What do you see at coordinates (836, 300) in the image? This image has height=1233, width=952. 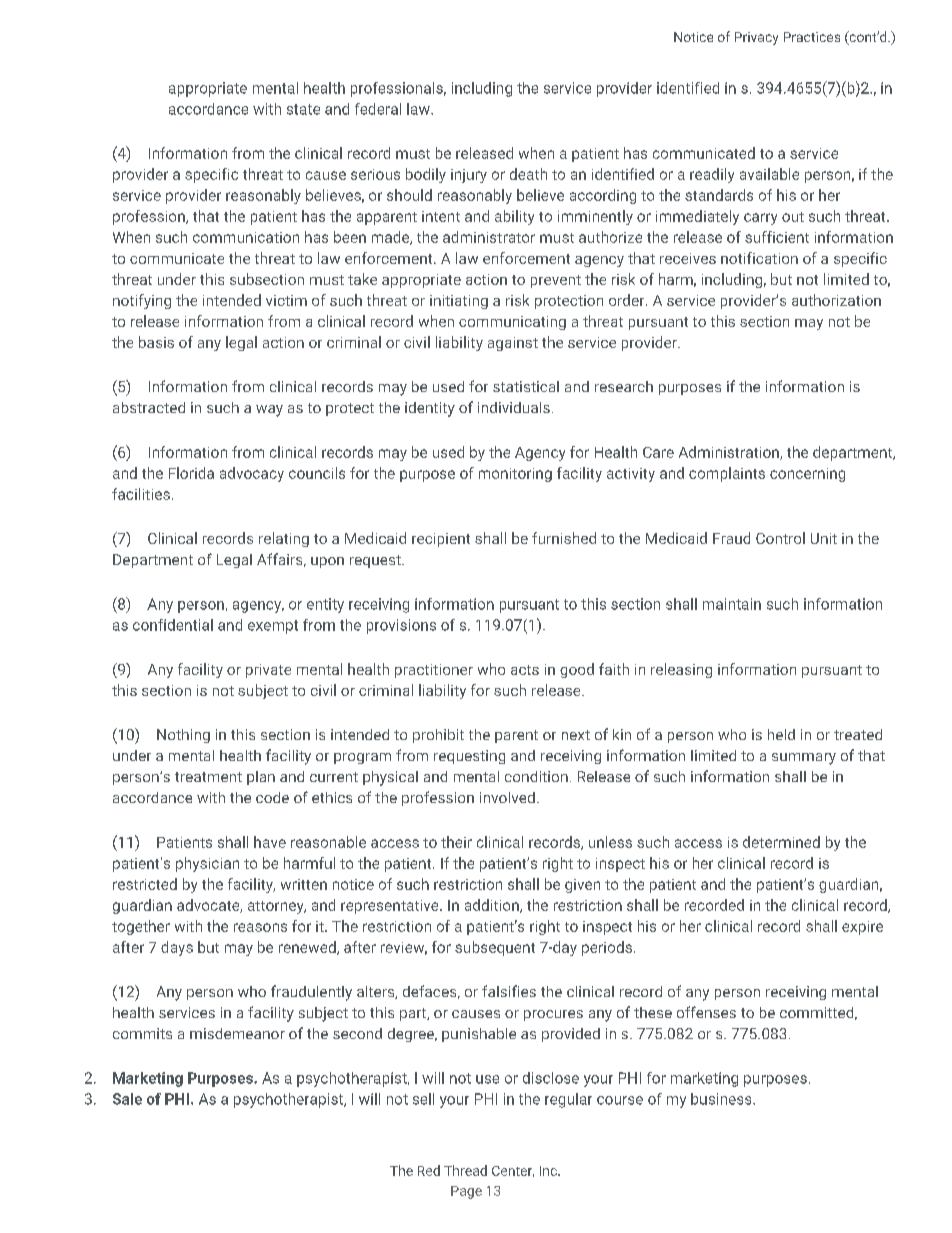 I see `authorization` at bounding box center [836, 300].
